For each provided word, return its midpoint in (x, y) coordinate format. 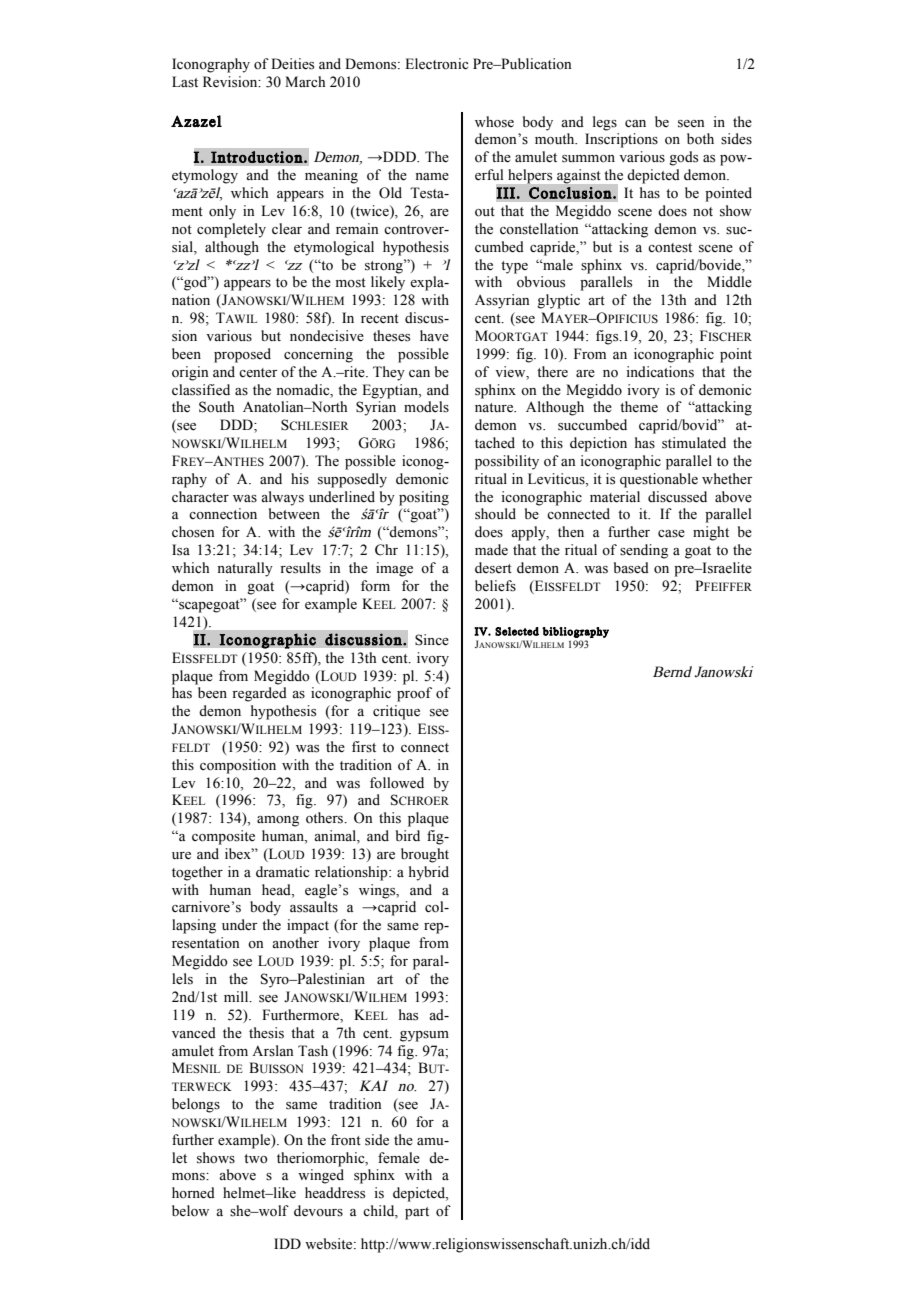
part (417, 1213)
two (256, 1159)
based (631, 568)
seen (691, 124)
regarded (259, 694)
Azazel (196, 121)
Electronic (436, 64)
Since (432, 640)
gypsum (424, 1036)
